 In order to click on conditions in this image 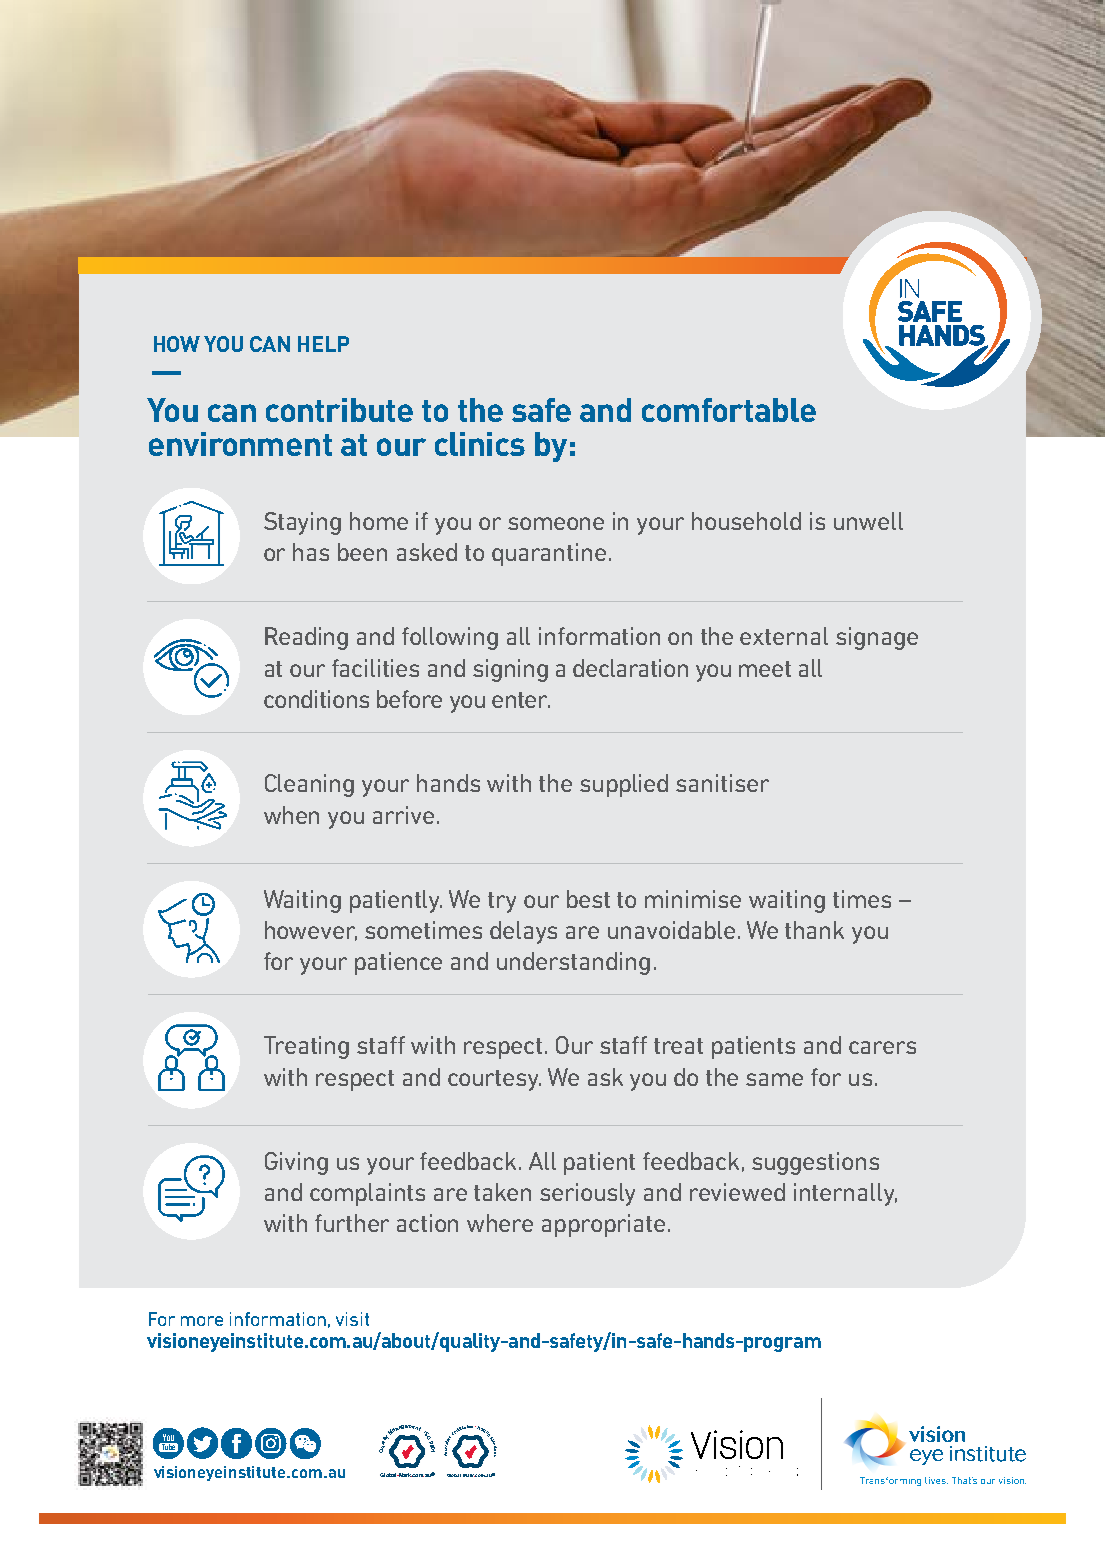, I will do `click(316, 699)`.
